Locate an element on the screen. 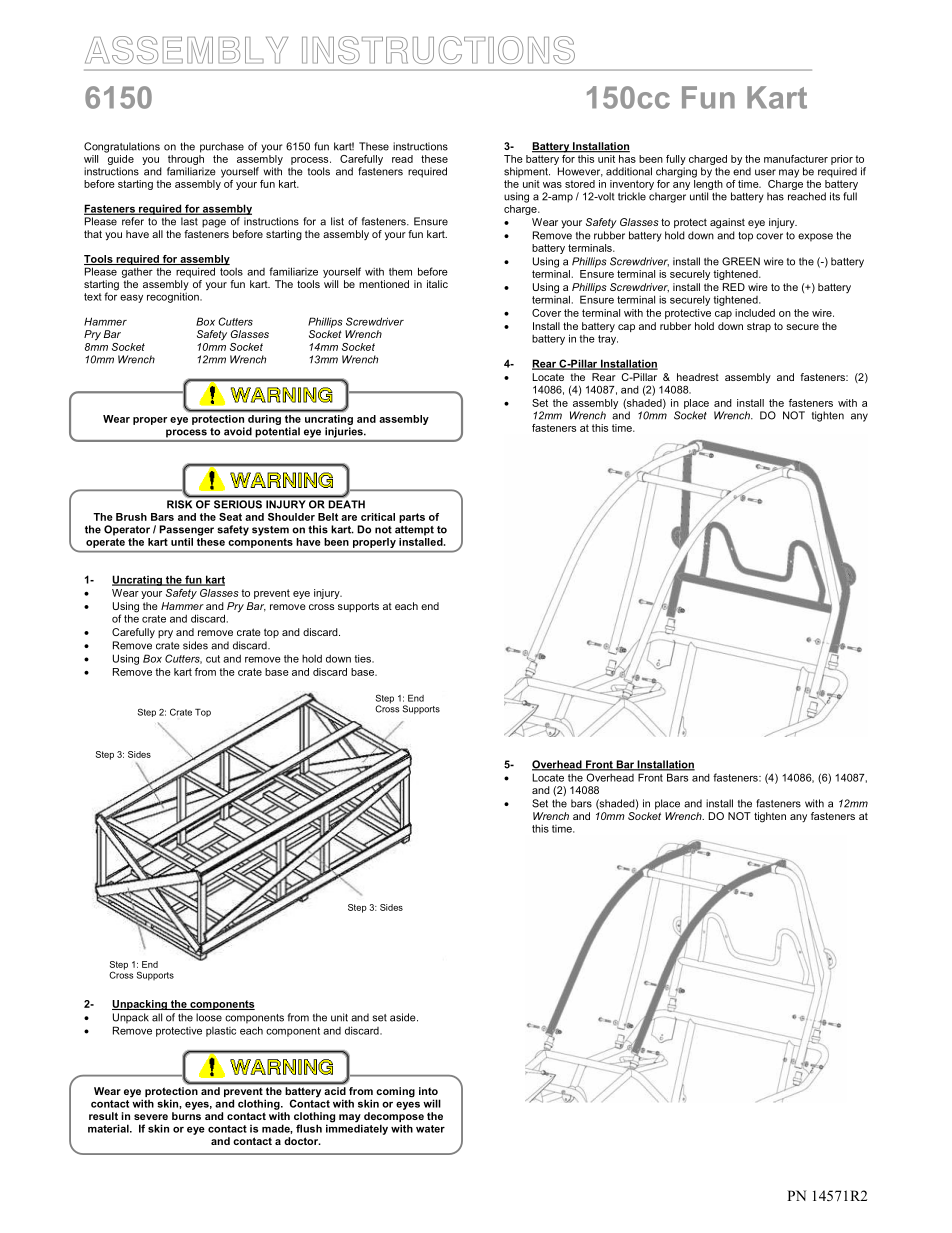 The height and width of the screenshot is (1233, 952). through is located at coordinates (186, 158).
